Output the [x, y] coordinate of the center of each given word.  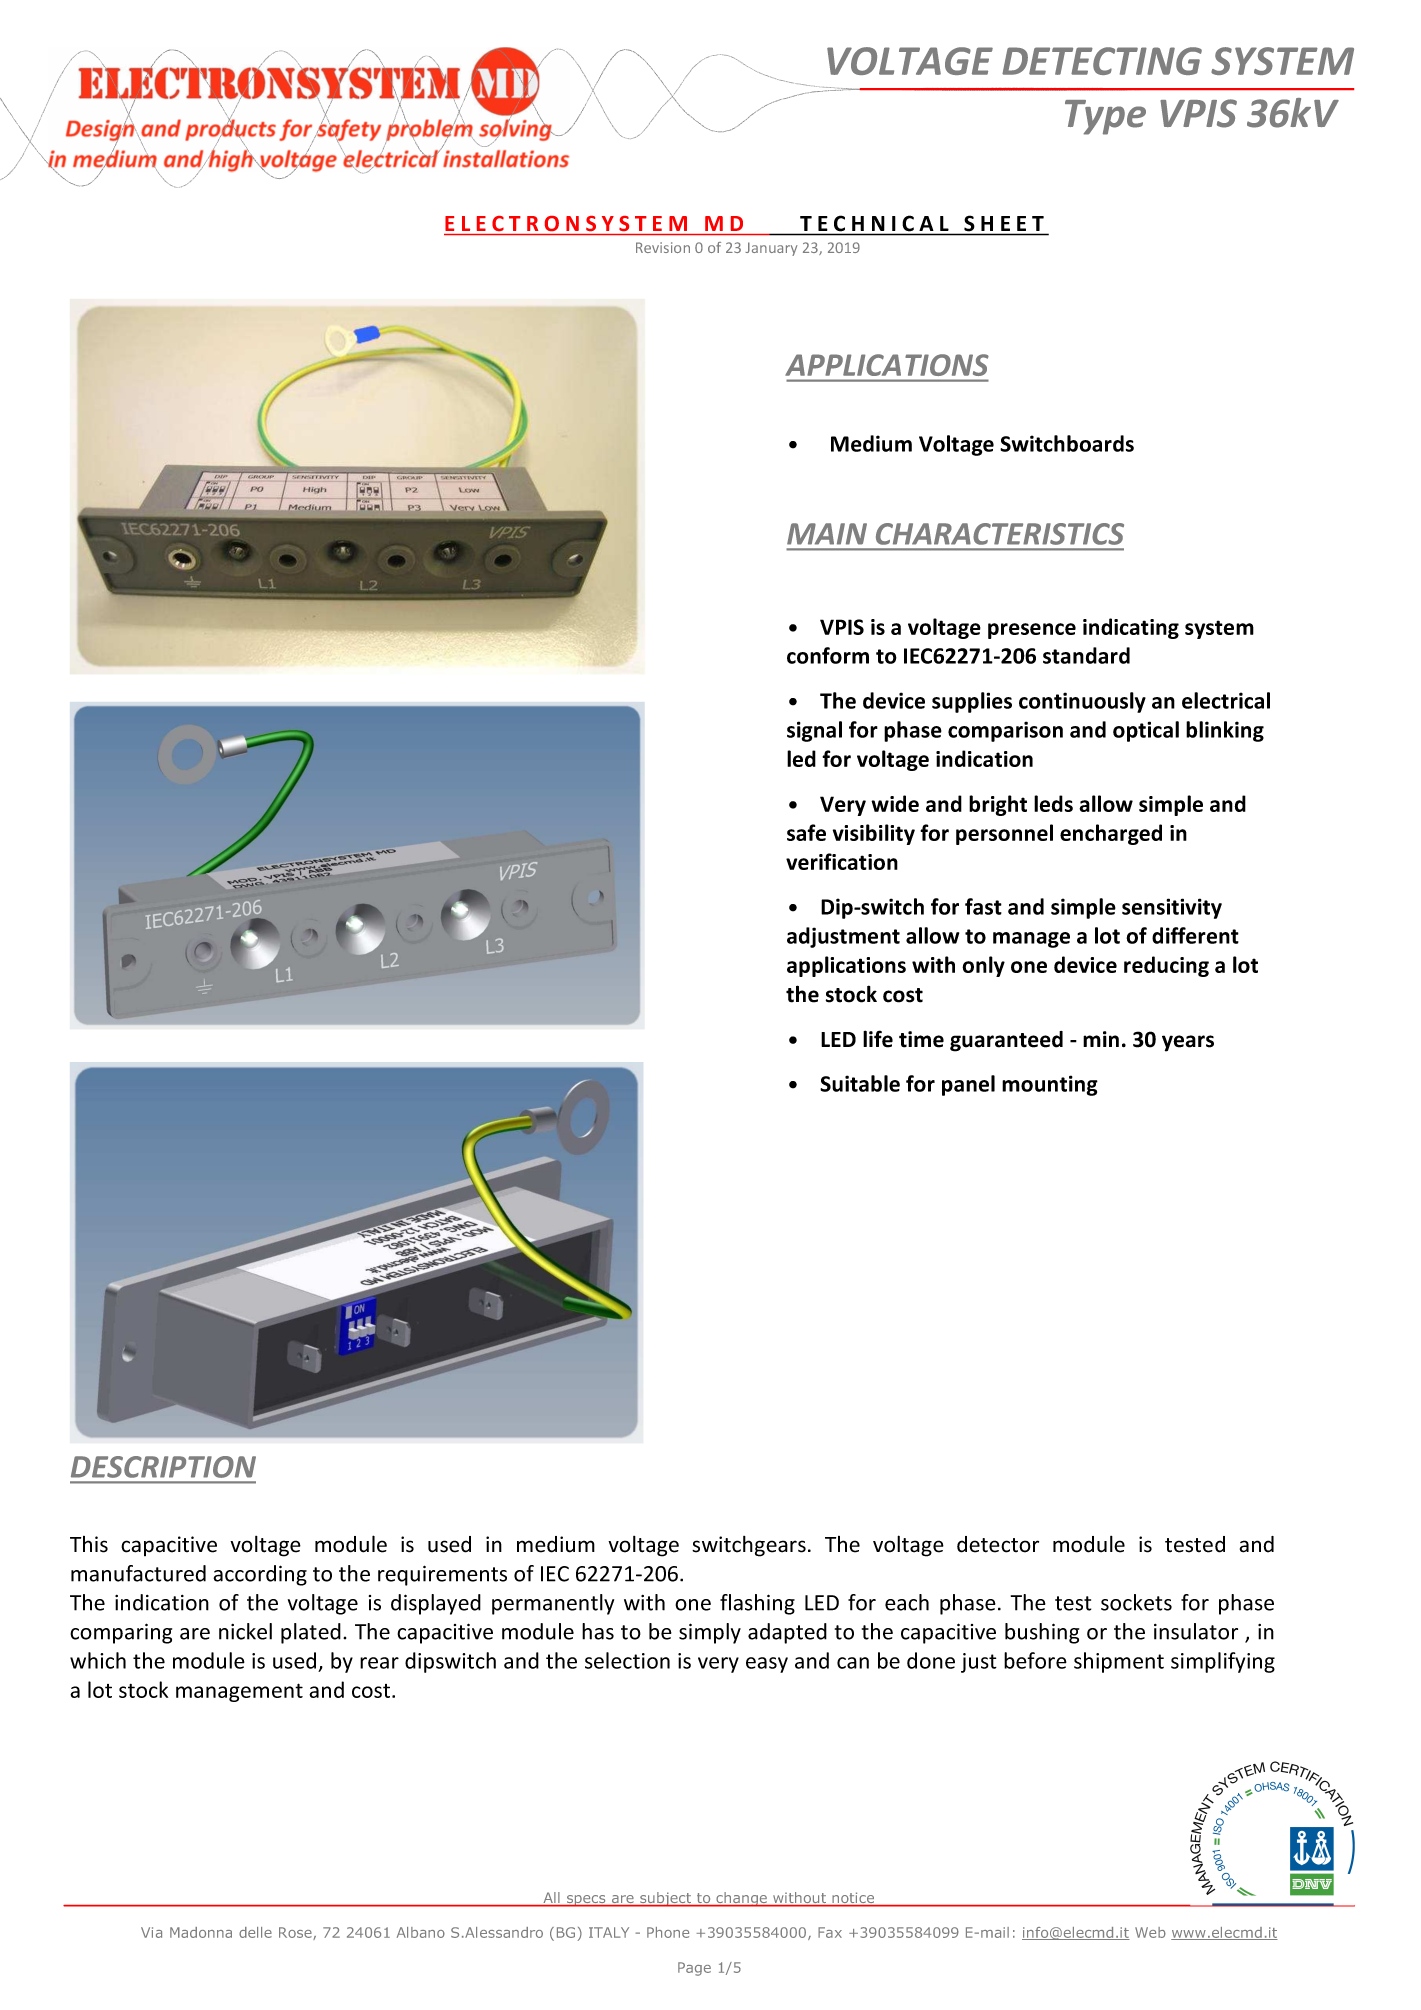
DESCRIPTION [163, 1467]
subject [666, 1899]
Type [1105, 117]
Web [1150, 1932]
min [1101, 1039]
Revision [663, 247]
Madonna [201, 1932]
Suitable [860, 1083]
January [771, 249]
